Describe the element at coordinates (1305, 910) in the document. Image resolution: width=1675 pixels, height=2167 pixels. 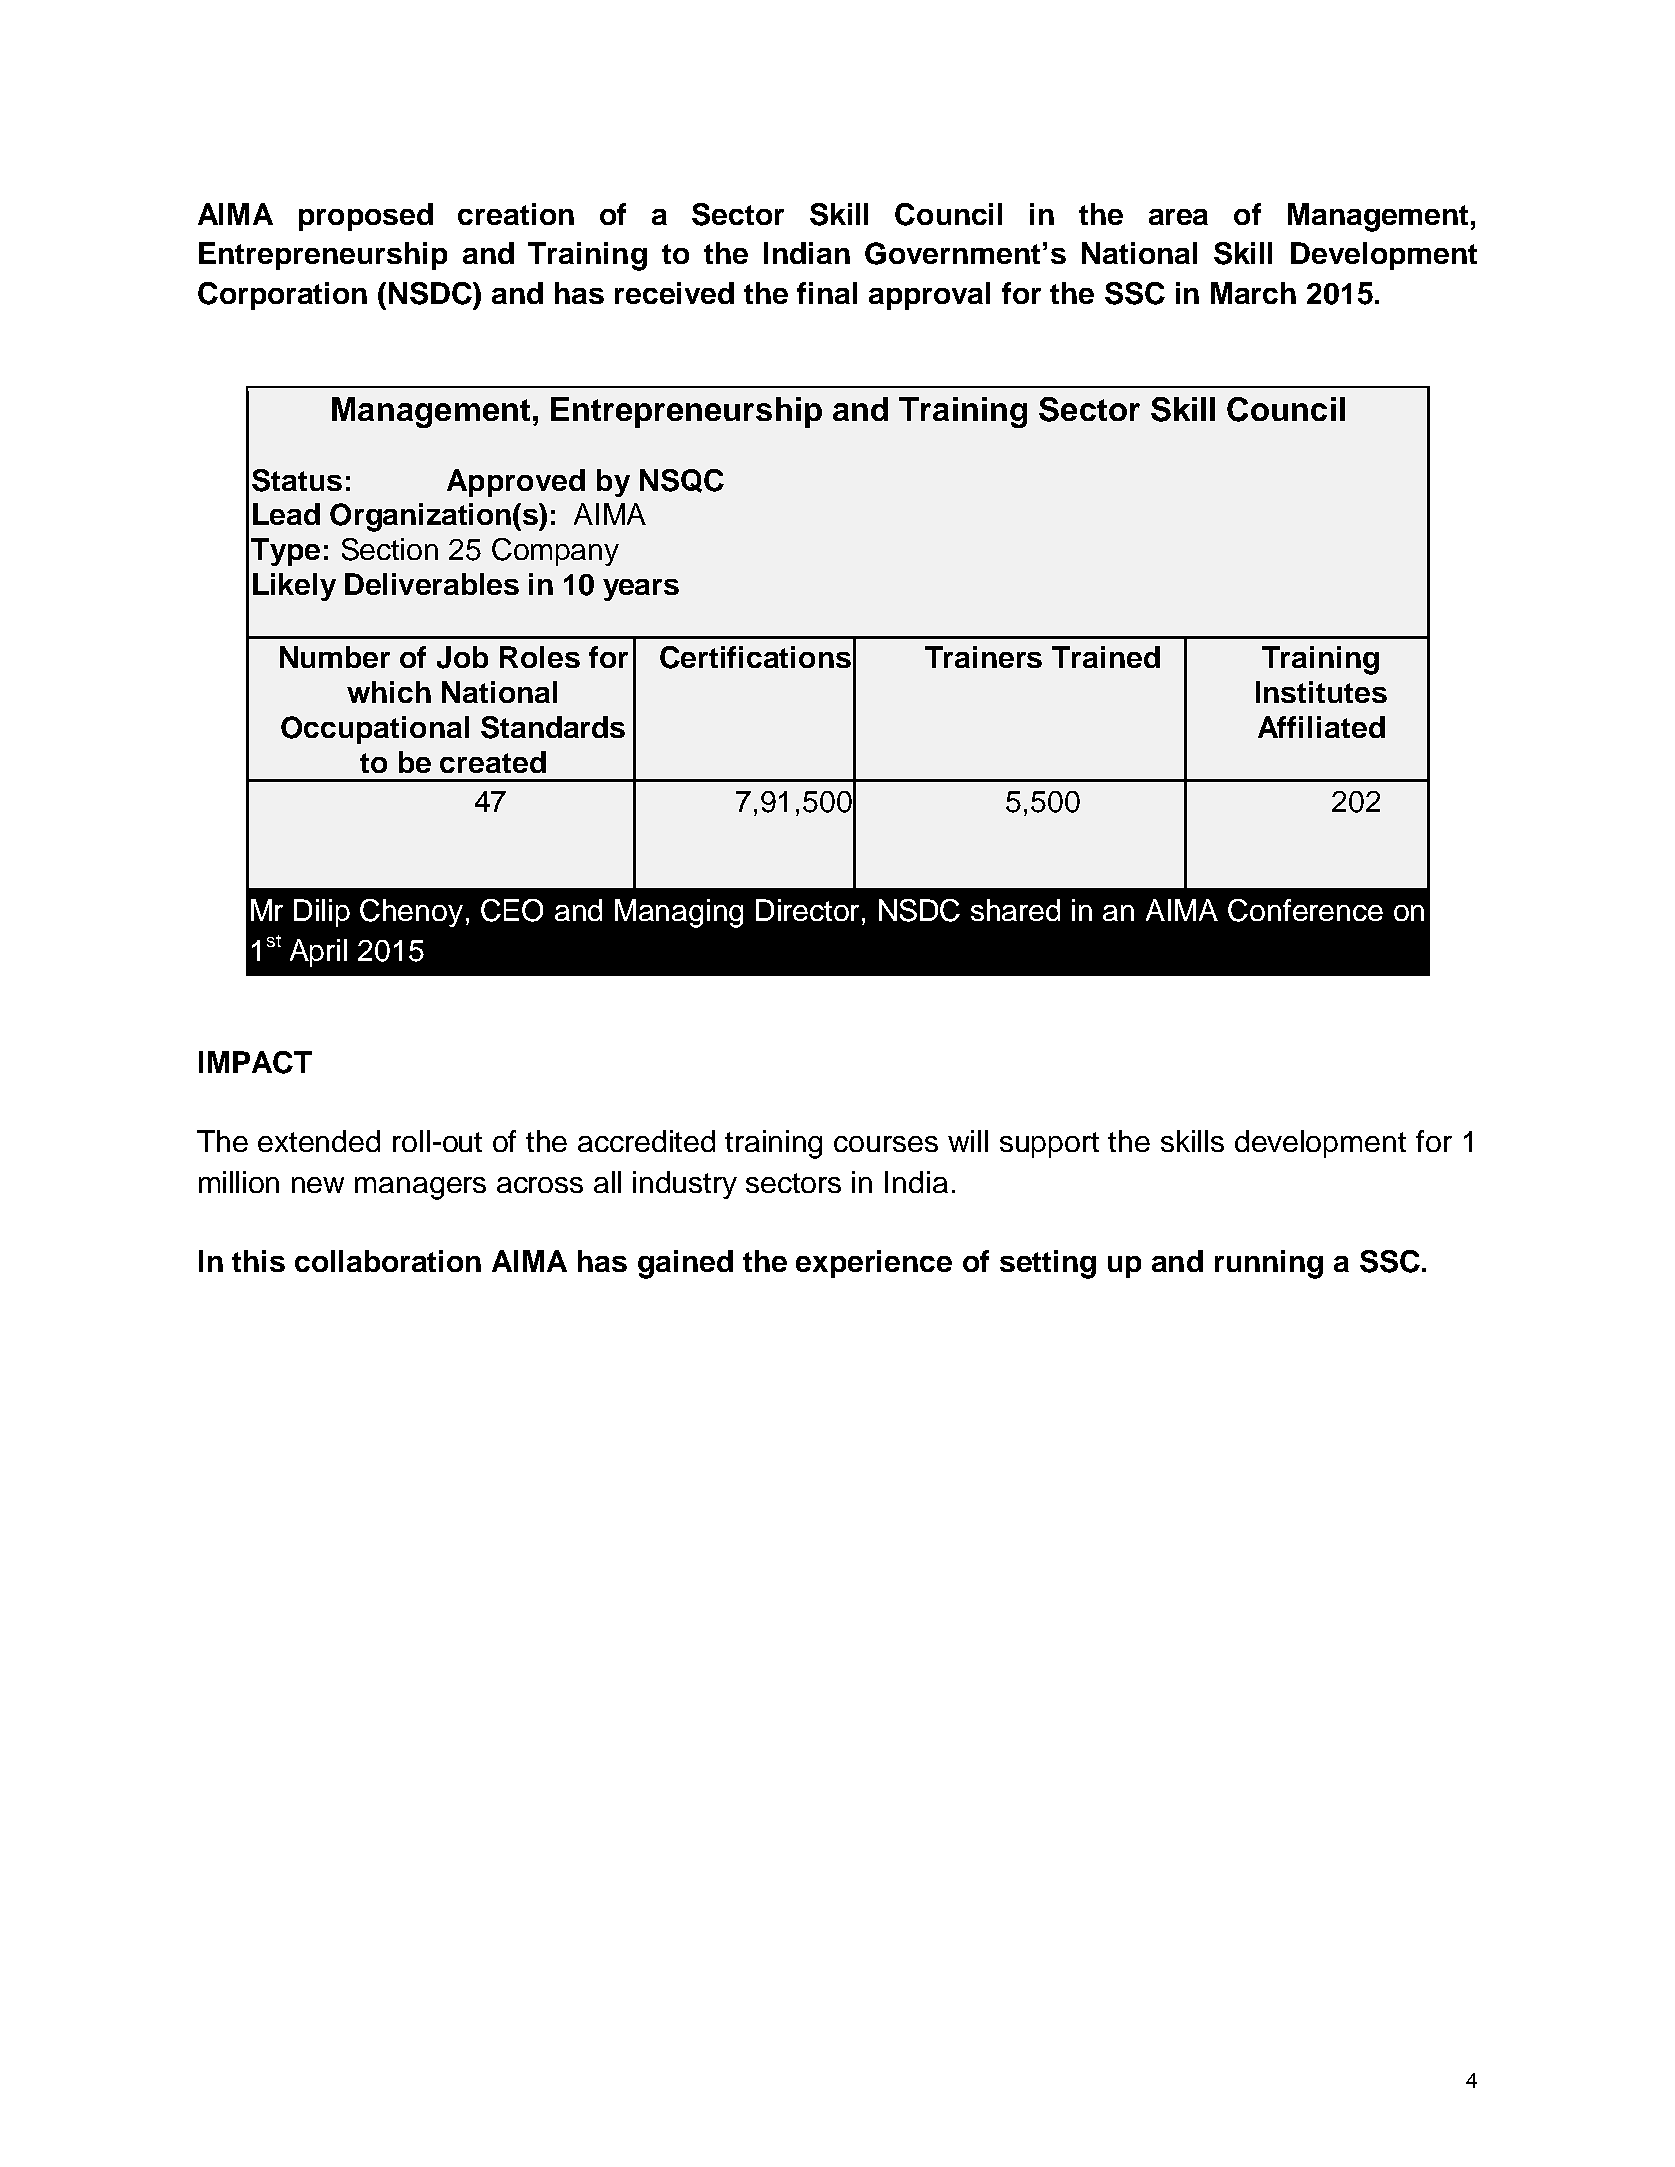
I see `Conference` at that location.
